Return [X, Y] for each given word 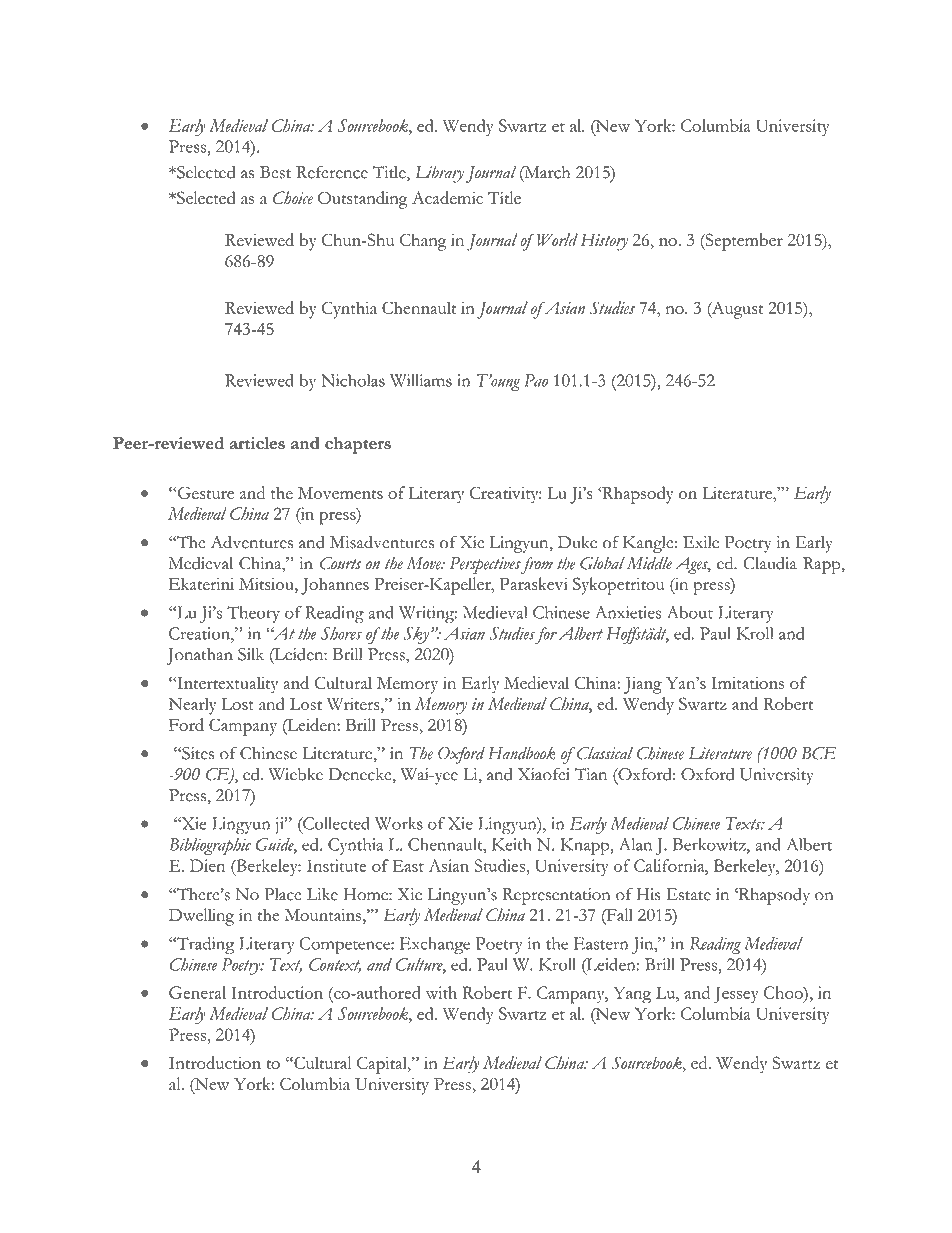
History [604, 242]
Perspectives [485, 565]
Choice [293, 197]
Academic [447, 197]
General [197, 992]
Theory [253, 614]
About [690, 612]
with [441, 992]
